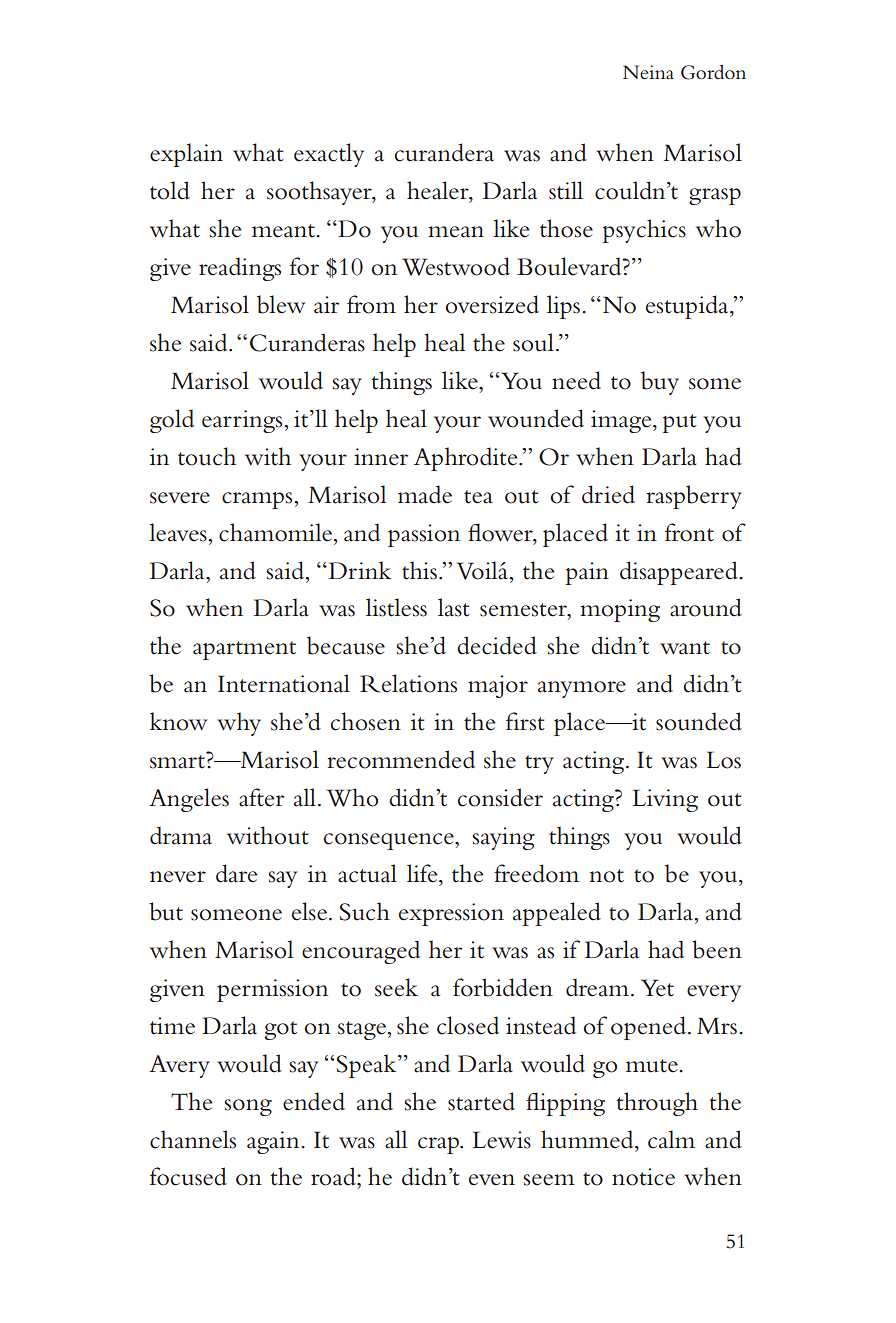 Image resolution: width=896 pixels, height=1323 pixels. Describe the element at coordinates (456, 266) in the page. I see `Westwood` at that location.
